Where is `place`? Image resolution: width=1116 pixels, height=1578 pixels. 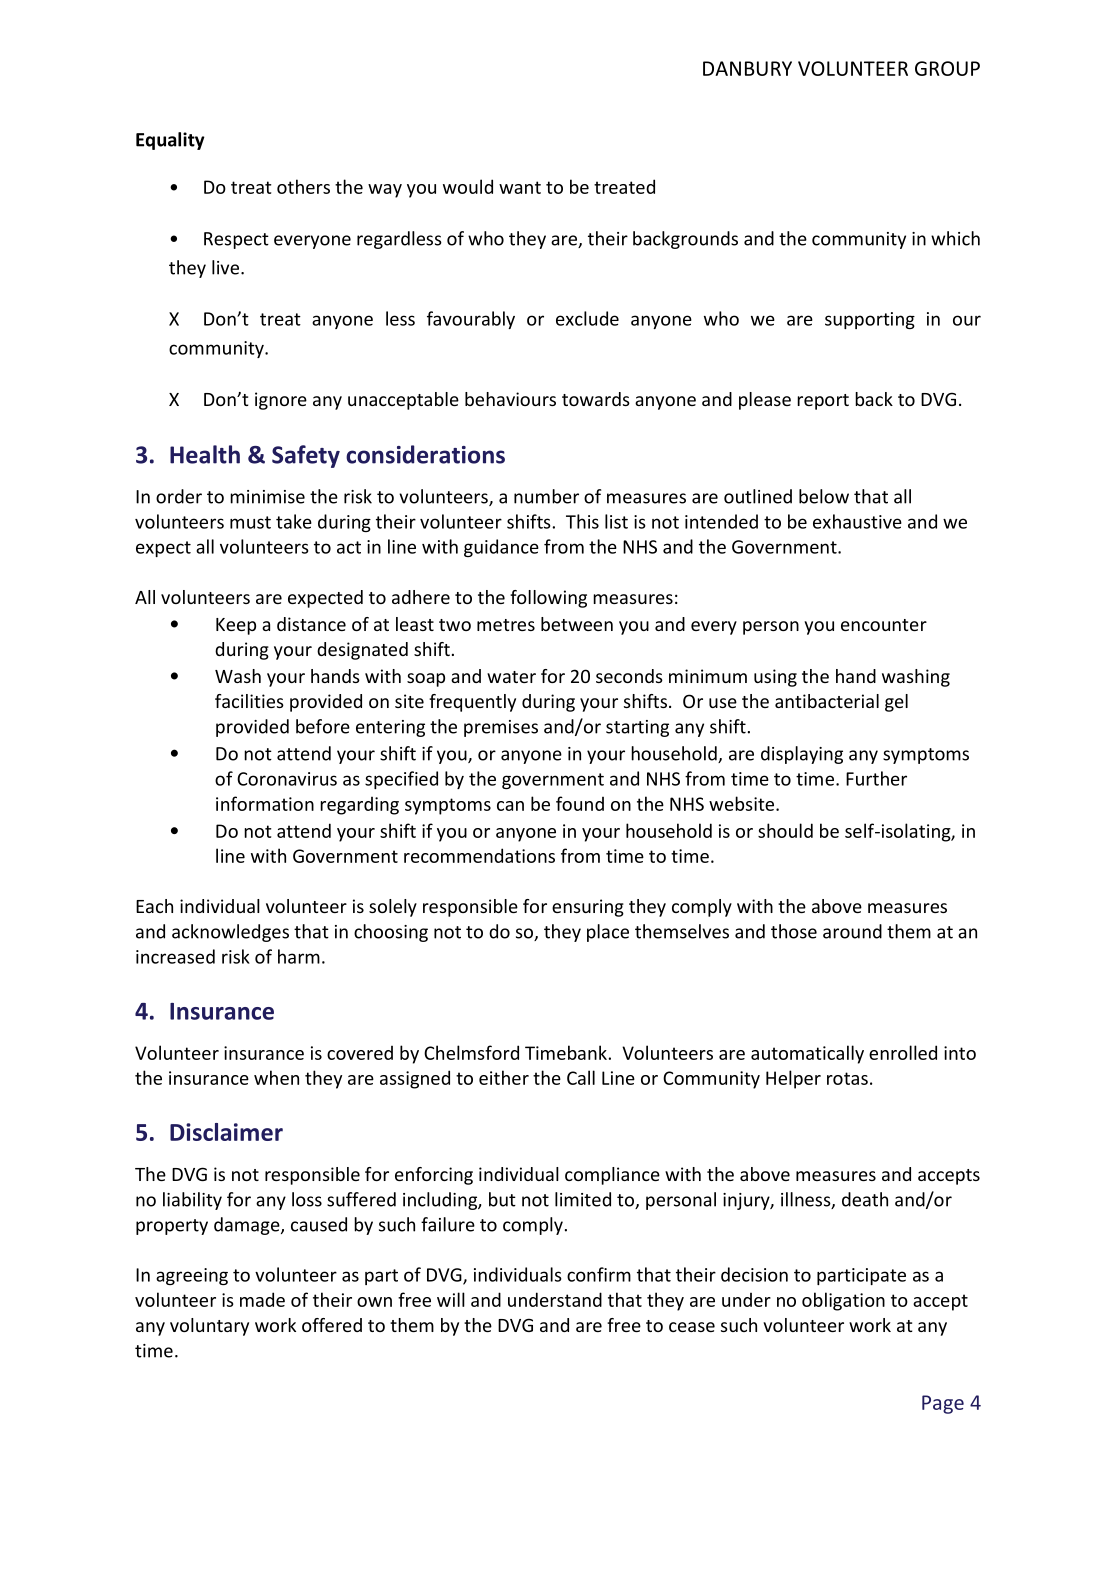 place is located at coordinates (608, 933).
